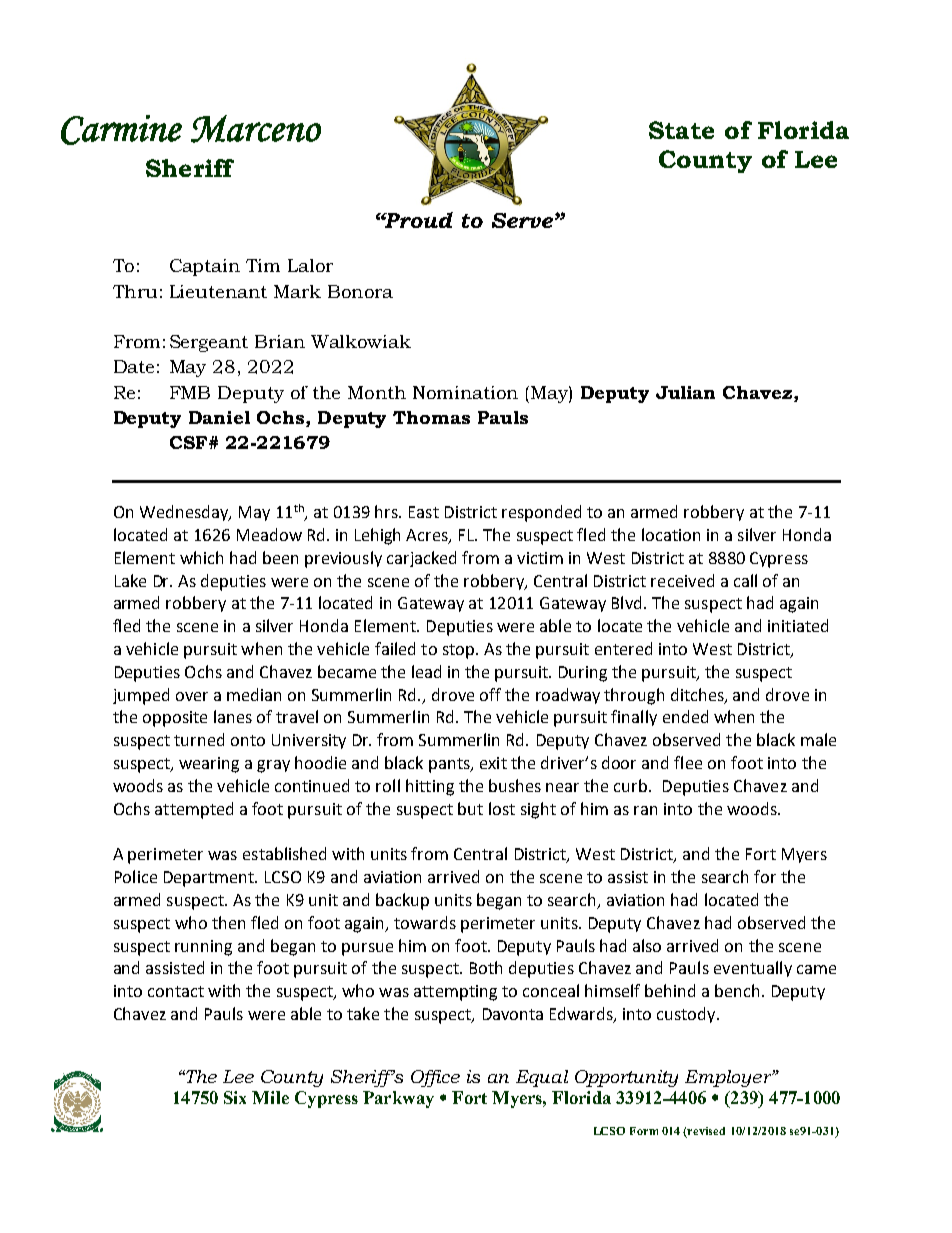 This screenshot has height=1233, width=952. Describe the element at coordinates (798, 625) in the screenshot. I see `initiated` at that location.
